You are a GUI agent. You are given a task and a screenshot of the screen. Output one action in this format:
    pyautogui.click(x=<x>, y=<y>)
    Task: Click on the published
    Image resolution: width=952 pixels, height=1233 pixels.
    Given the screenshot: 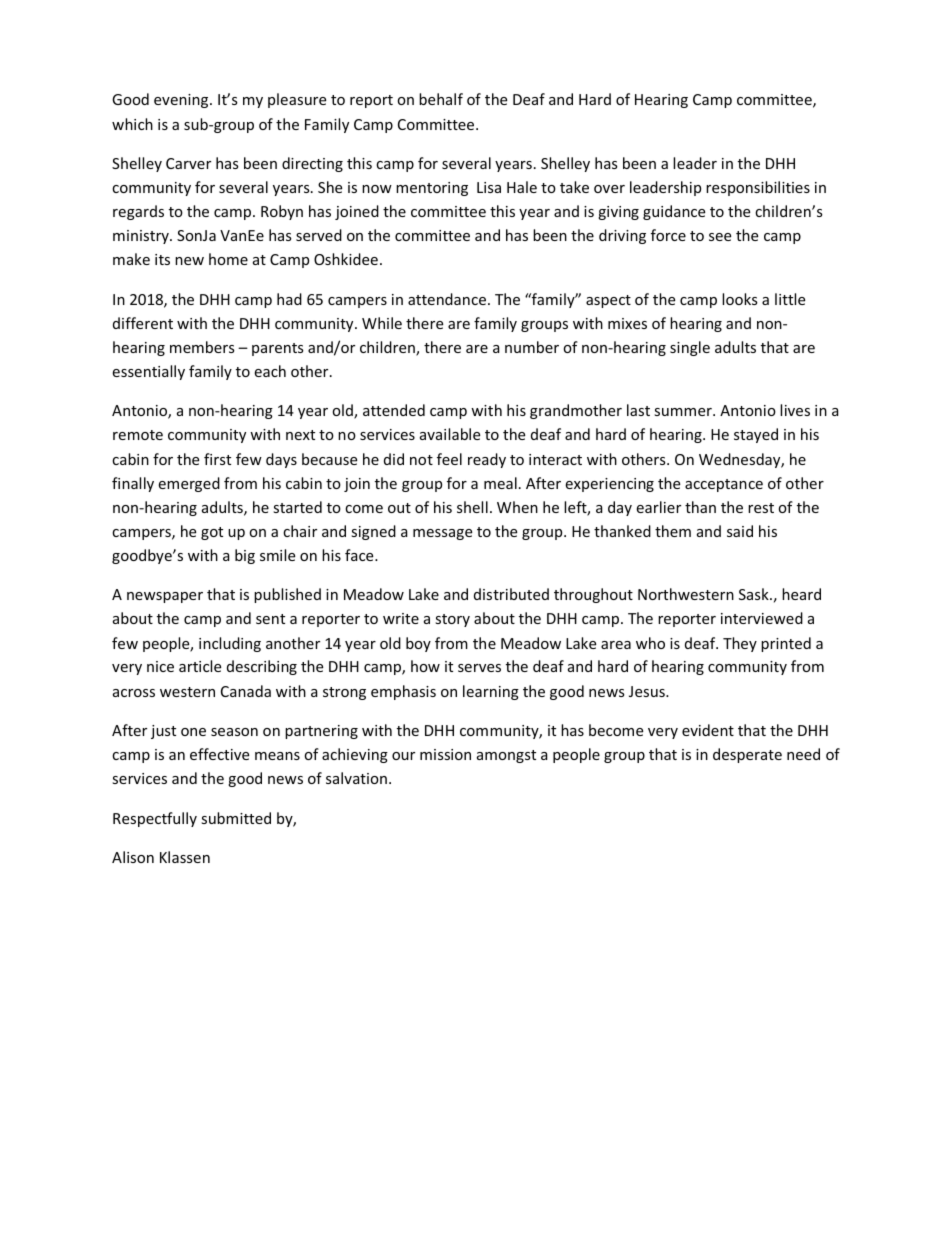 What is the action you would take?
    pyautogui.click(x=287, y=595)
